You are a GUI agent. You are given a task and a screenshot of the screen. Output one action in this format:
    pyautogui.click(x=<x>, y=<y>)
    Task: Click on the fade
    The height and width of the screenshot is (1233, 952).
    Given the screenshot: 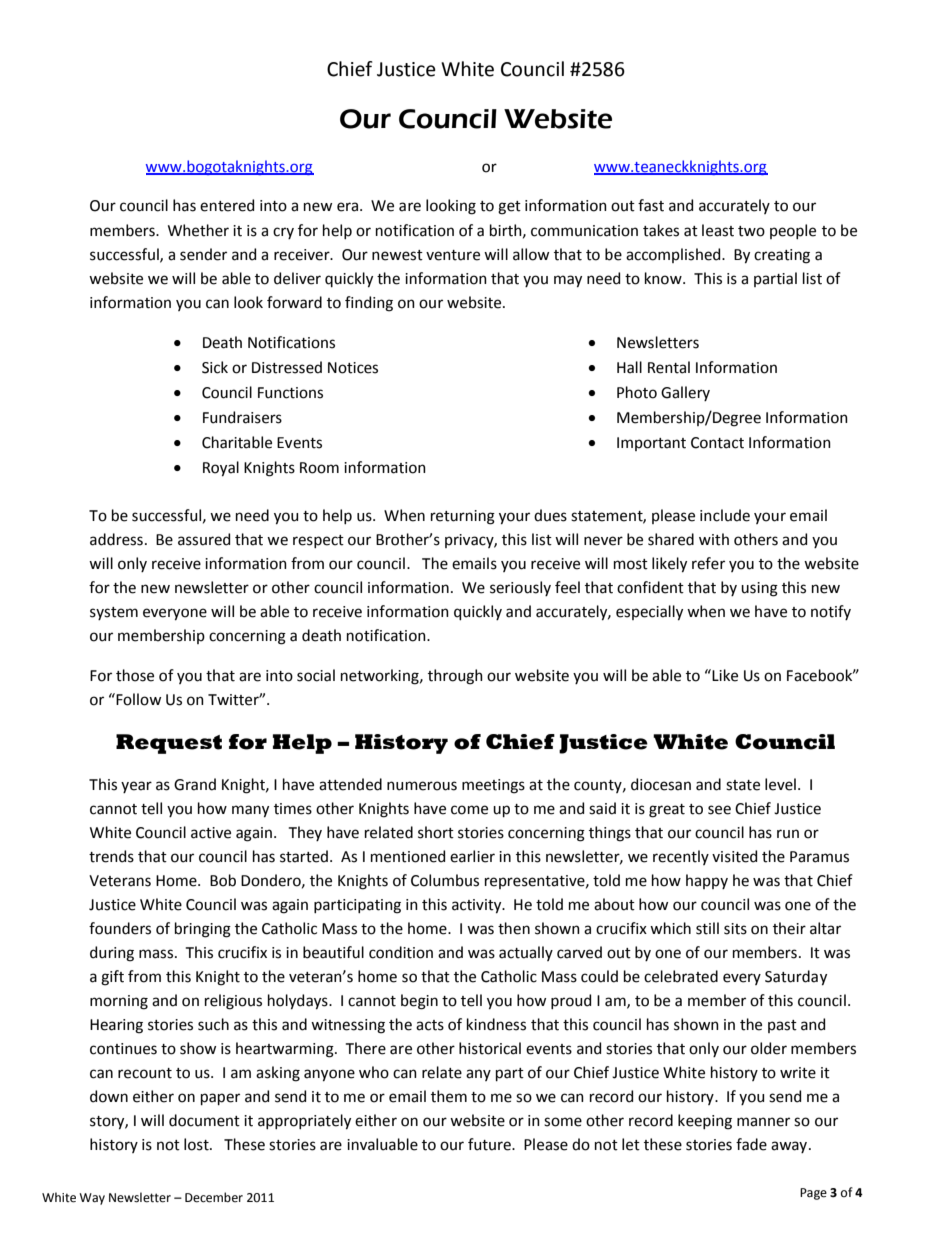 What is the action you would take?
    pyautogui.click(x=751, y=1144)
